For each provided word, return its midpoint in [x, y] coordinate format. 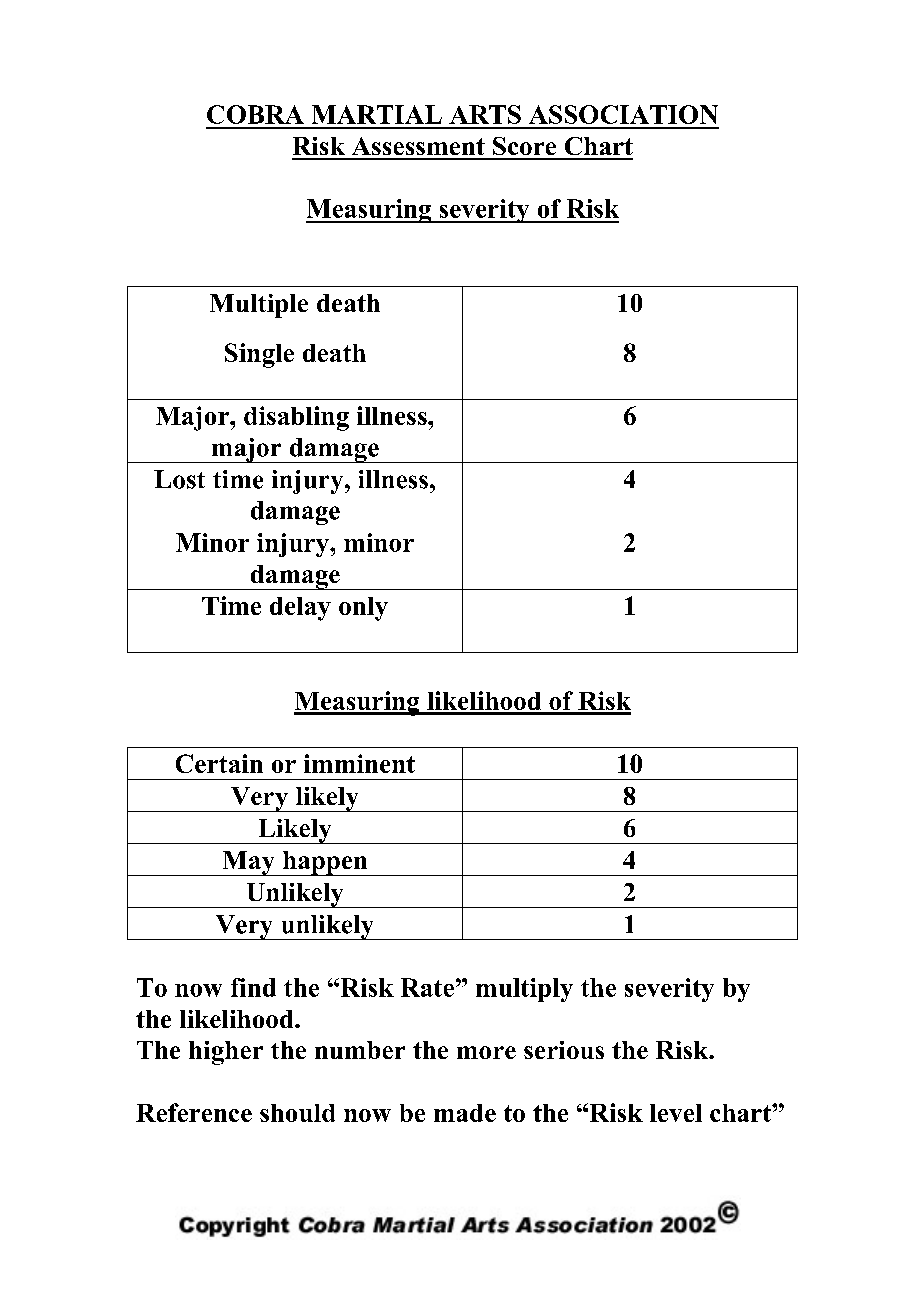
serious [564, 1050]
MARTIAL [377, 114]
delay [300, 609]
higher [226, 1053]
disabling [296, 418]
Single [259, 355]
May [248, 863]
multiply [524, 990]
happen [325, 863]
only [363, 609]
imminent [359, 763]
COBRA [255, 114]
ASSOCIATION [623, 114]
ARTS [485, 114]
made [465, 1113]
